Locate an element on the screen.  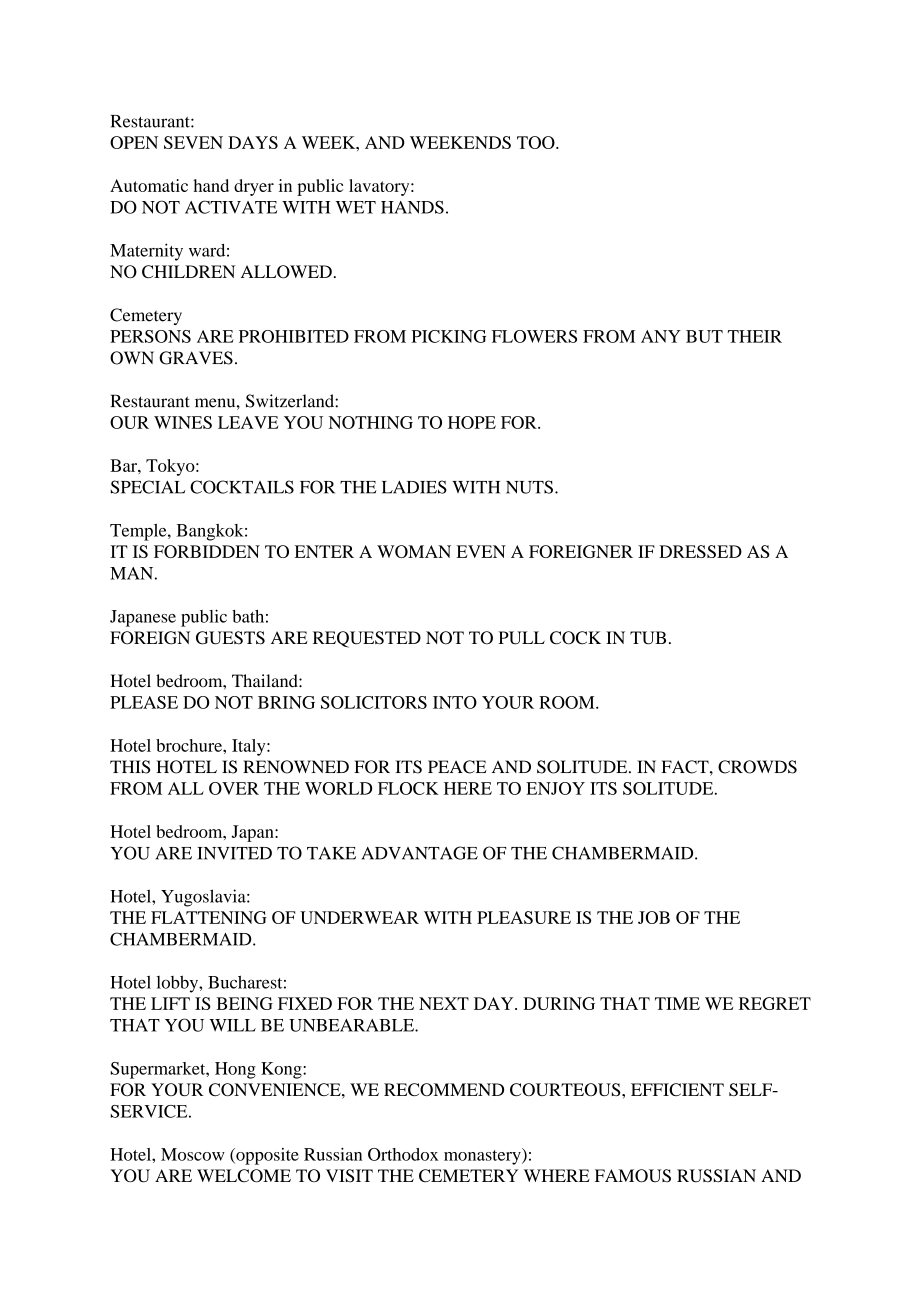
INTO is located at coordinates (455, 702).
